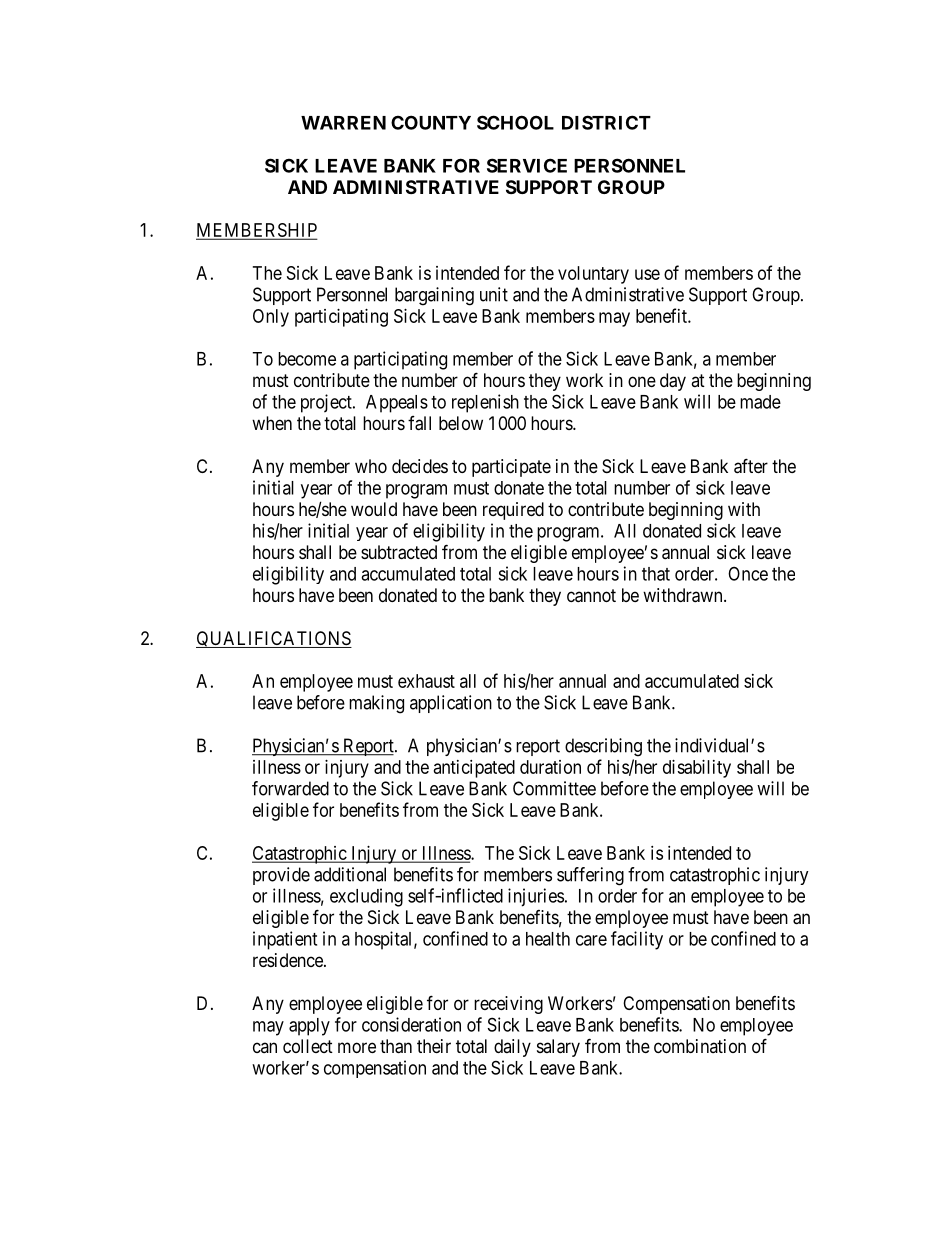 The height and width of the page is (1233, 952). I want to click on after, so click(751, 466).
